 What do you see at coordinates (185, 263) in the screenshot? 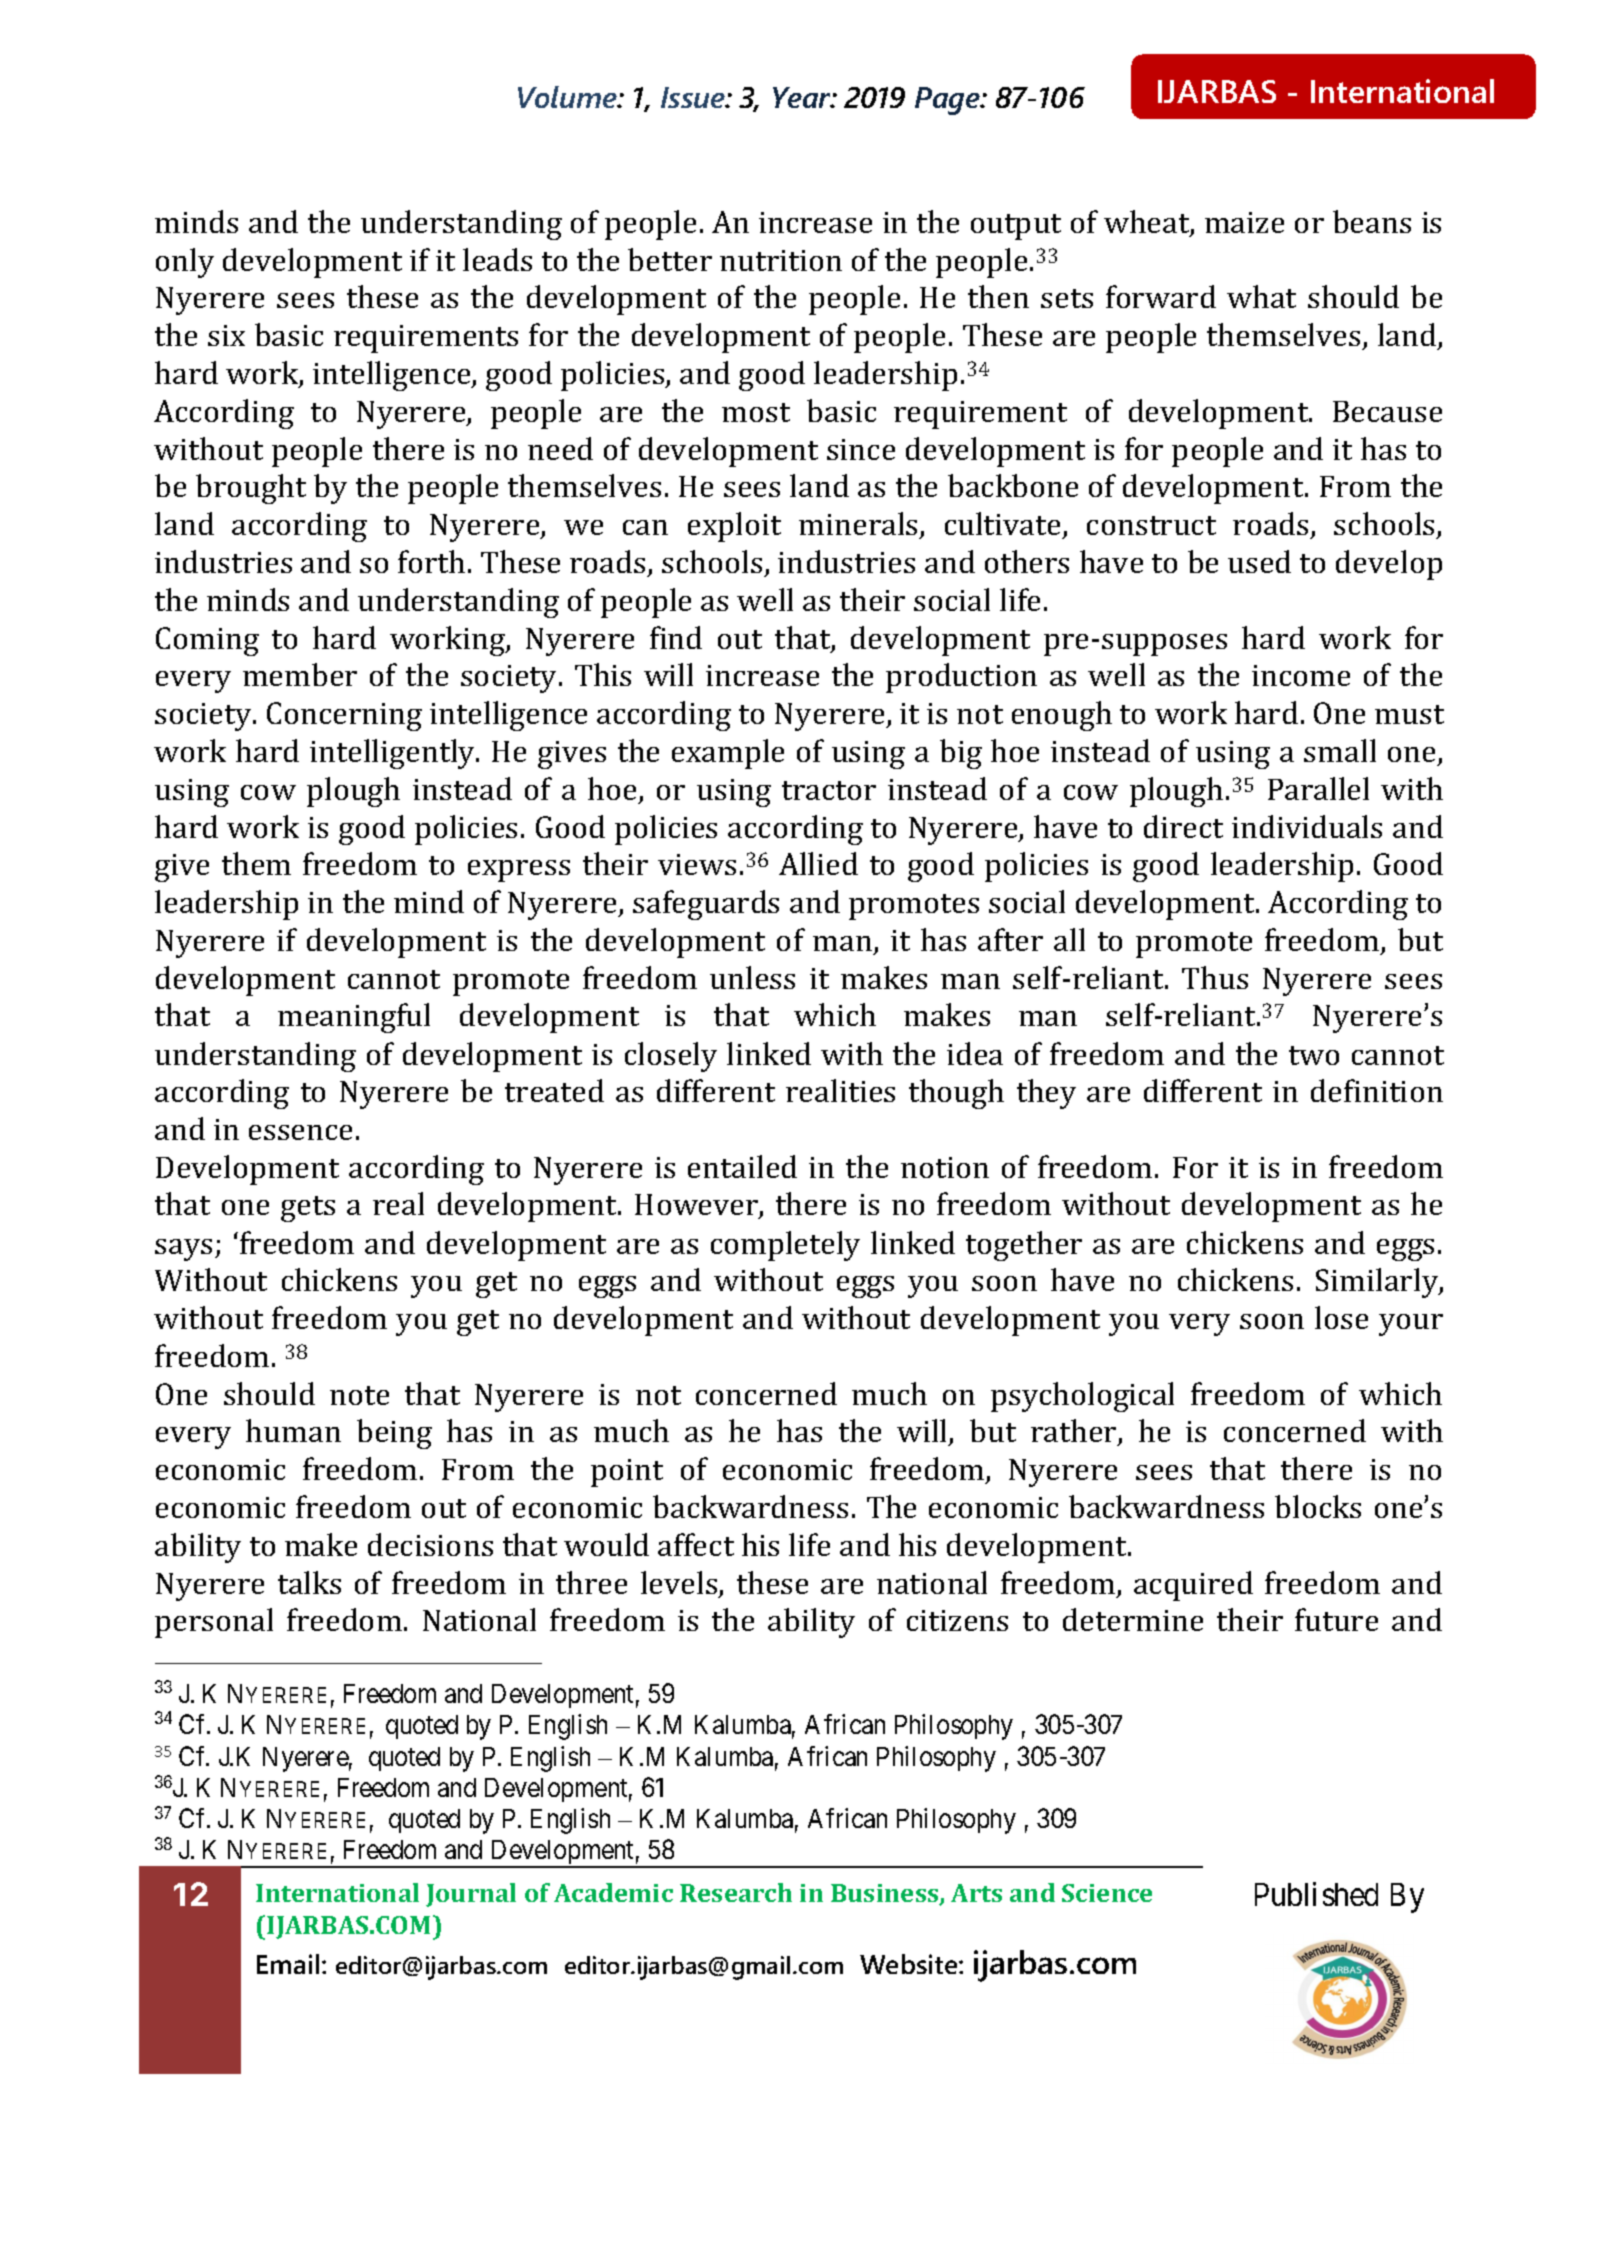
I see `only` at bounding box center [185, 263].
